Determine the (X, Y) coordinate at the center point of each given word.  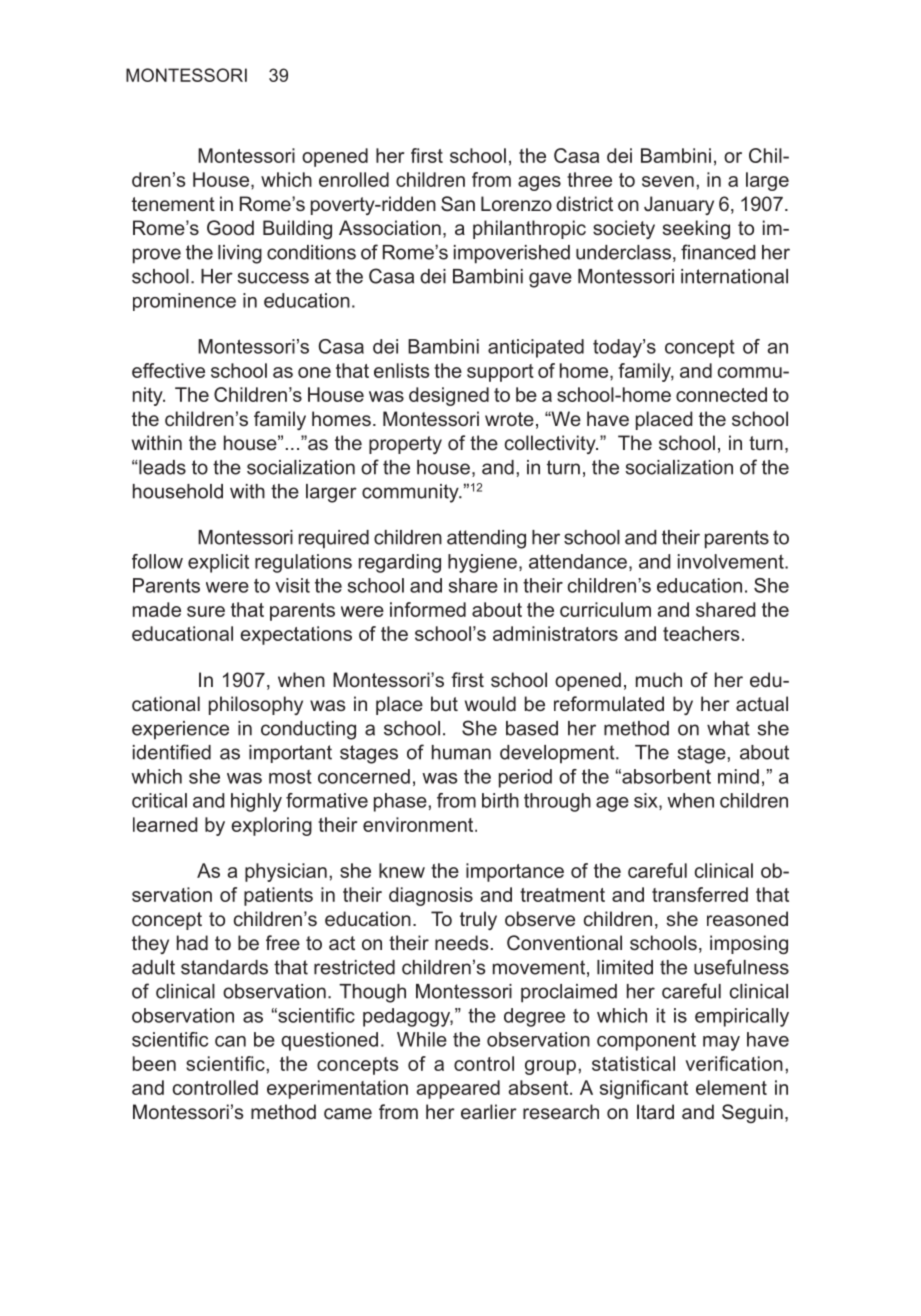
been (154, 1063)
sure (206, 611)
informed (428, 609)
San (458, 204)
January (679, 205)
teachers (701, 633)
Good (230, 228)
